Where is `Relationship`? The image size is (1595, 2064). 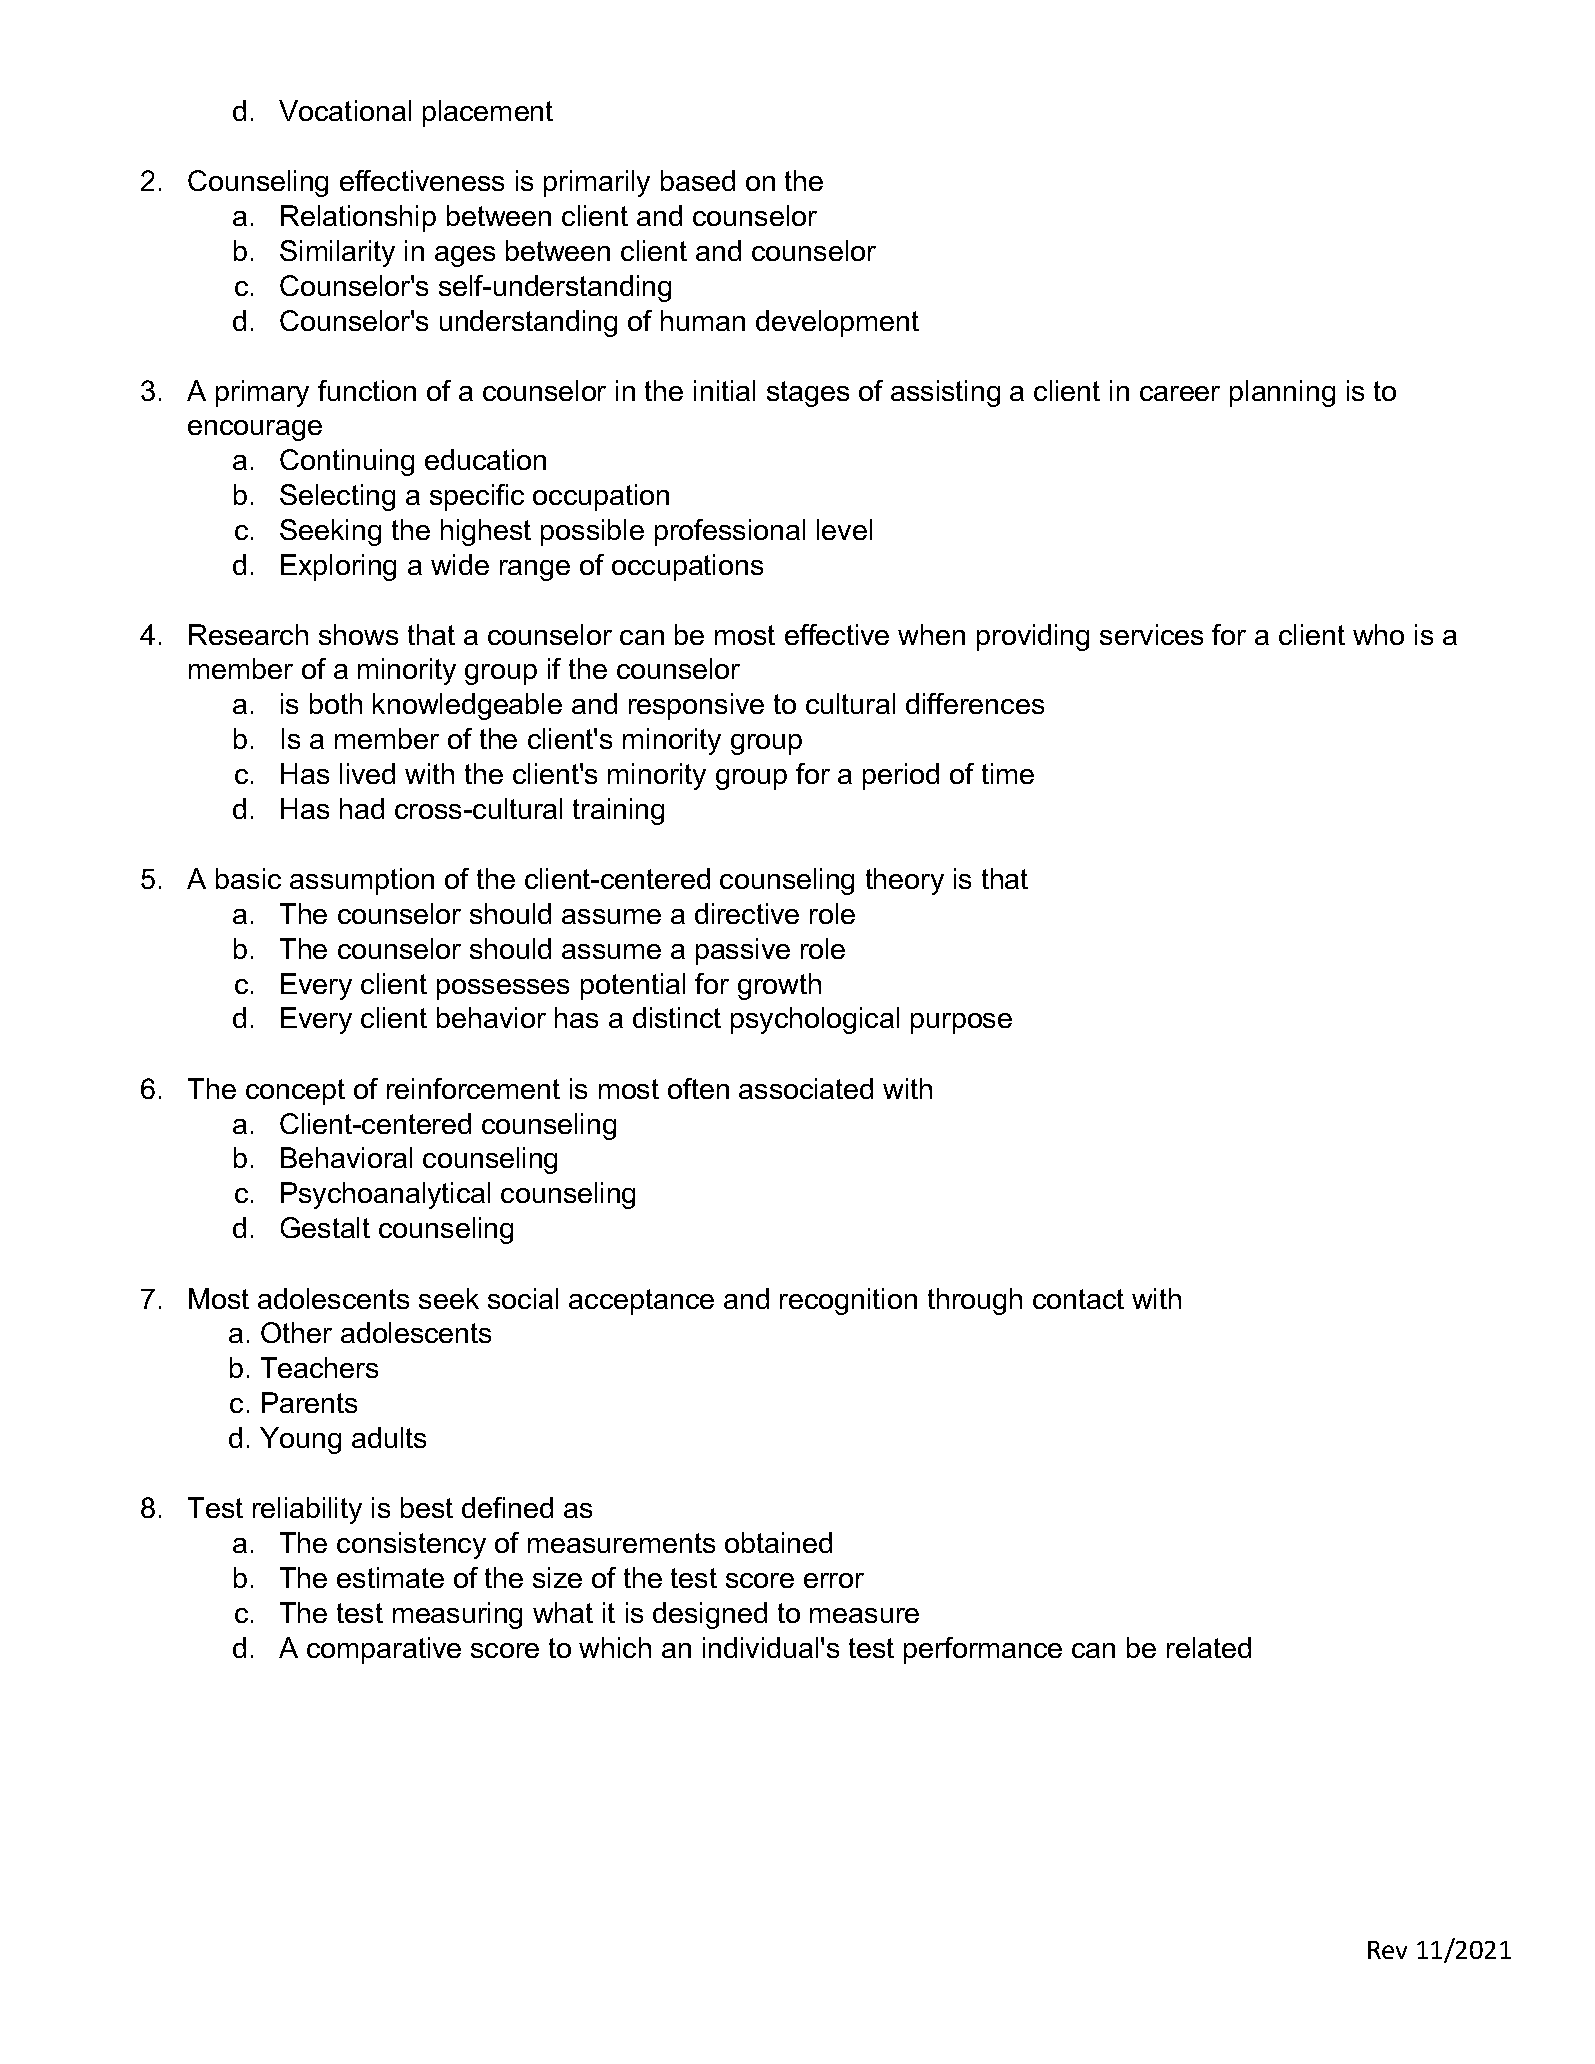
Relationship is located at coordinates (358, 218).
